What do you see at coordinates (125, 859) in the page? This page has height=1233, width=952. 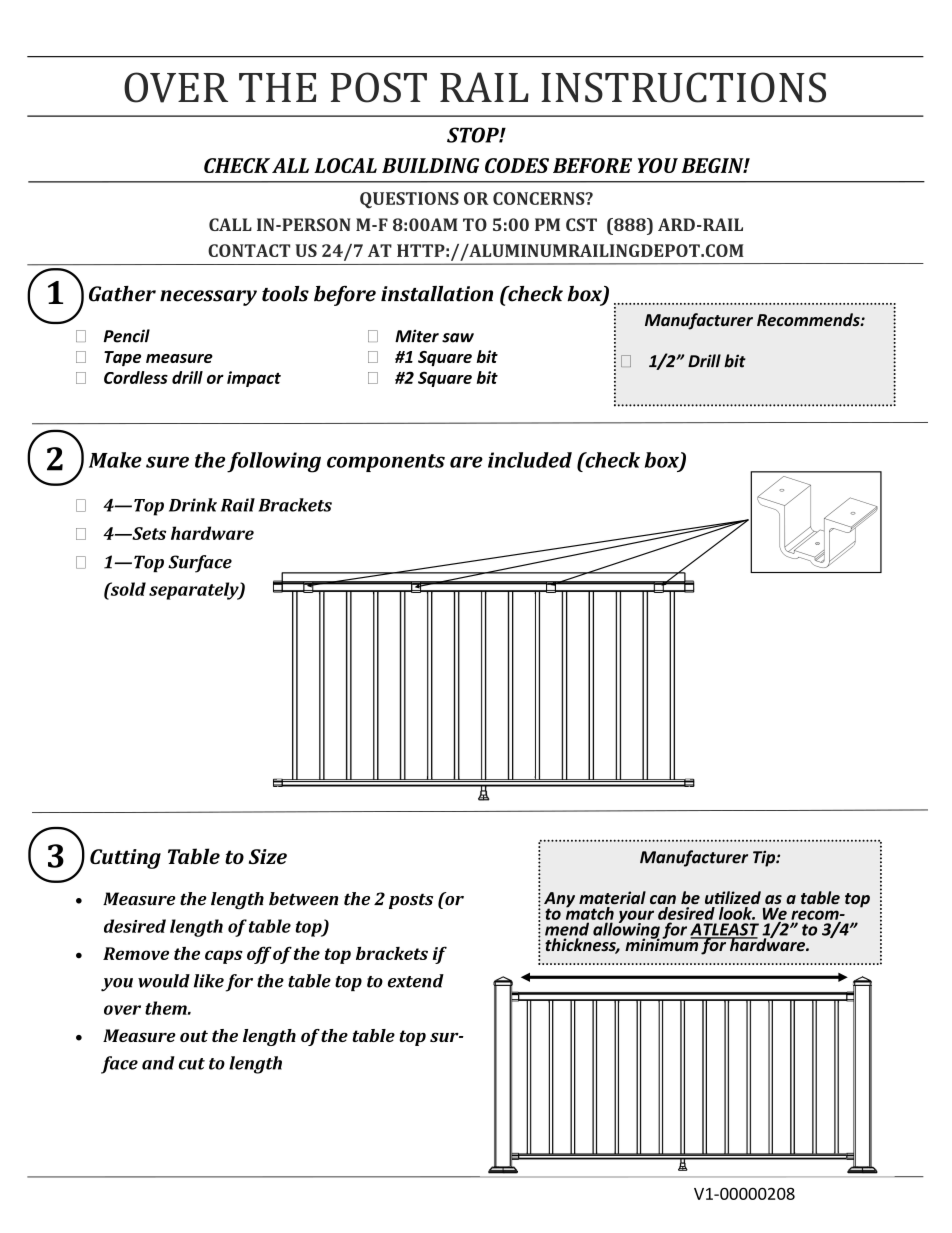 I see `Cutting` at bounding box center [125, 859].
